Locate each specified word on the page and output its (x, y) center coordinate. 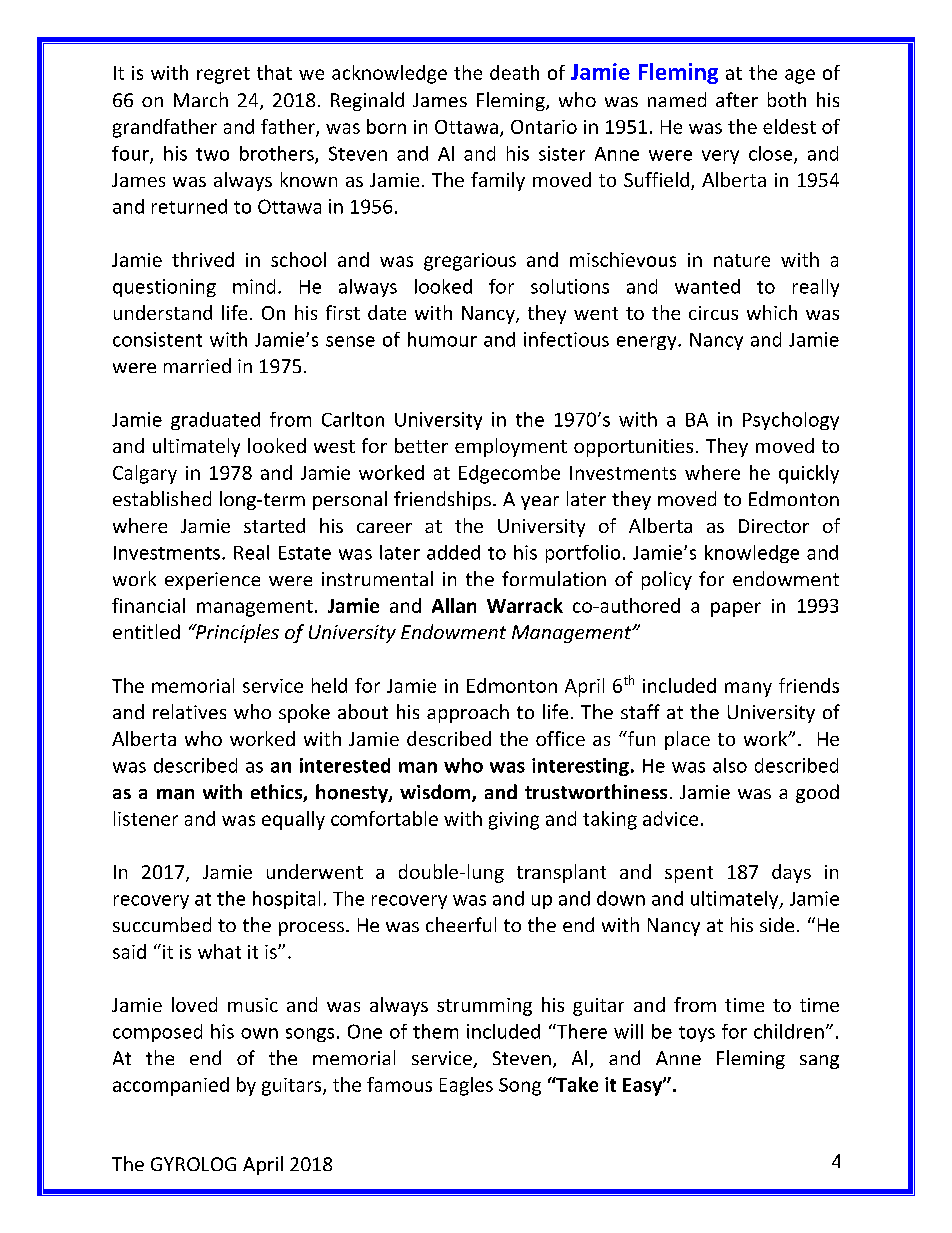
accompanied (171, 1086)
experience (212, 581)
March (201, 99)
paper (736, 609)
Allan (454, 605)
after (737, 99)
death (514, 72)
